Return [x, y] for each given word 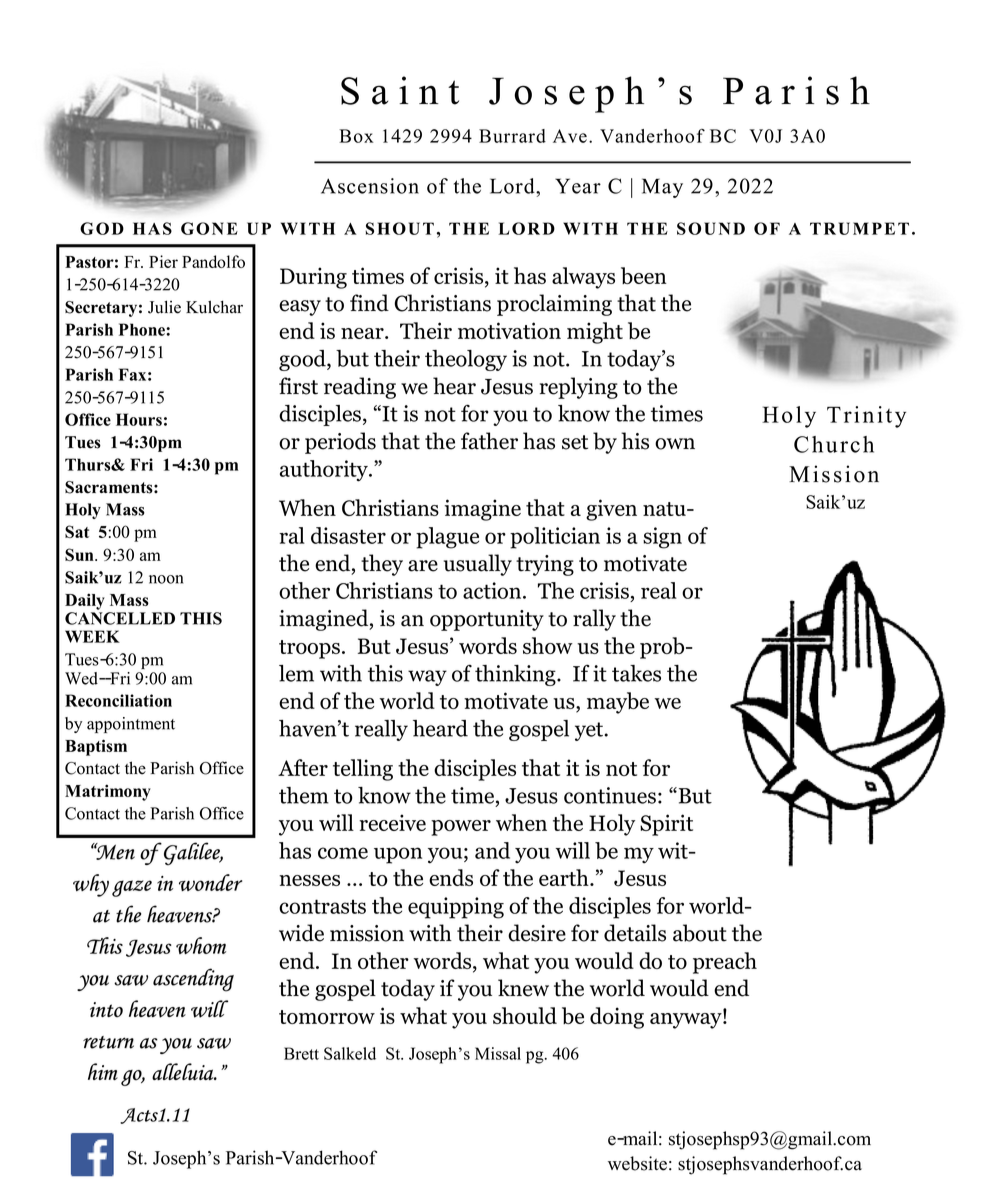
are [423, 566]
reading [360, 388]
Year [578, 186]
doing [617, 1018]
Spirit [666, 825]
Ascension [370, 186]
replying [579, 388]
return [108, 1042]
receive [392, 822]
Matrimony [108, 792]
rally [594, 620]
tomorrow [327, 1017]
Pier [163, 261]
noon [166, 579]
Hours [139, 419]
